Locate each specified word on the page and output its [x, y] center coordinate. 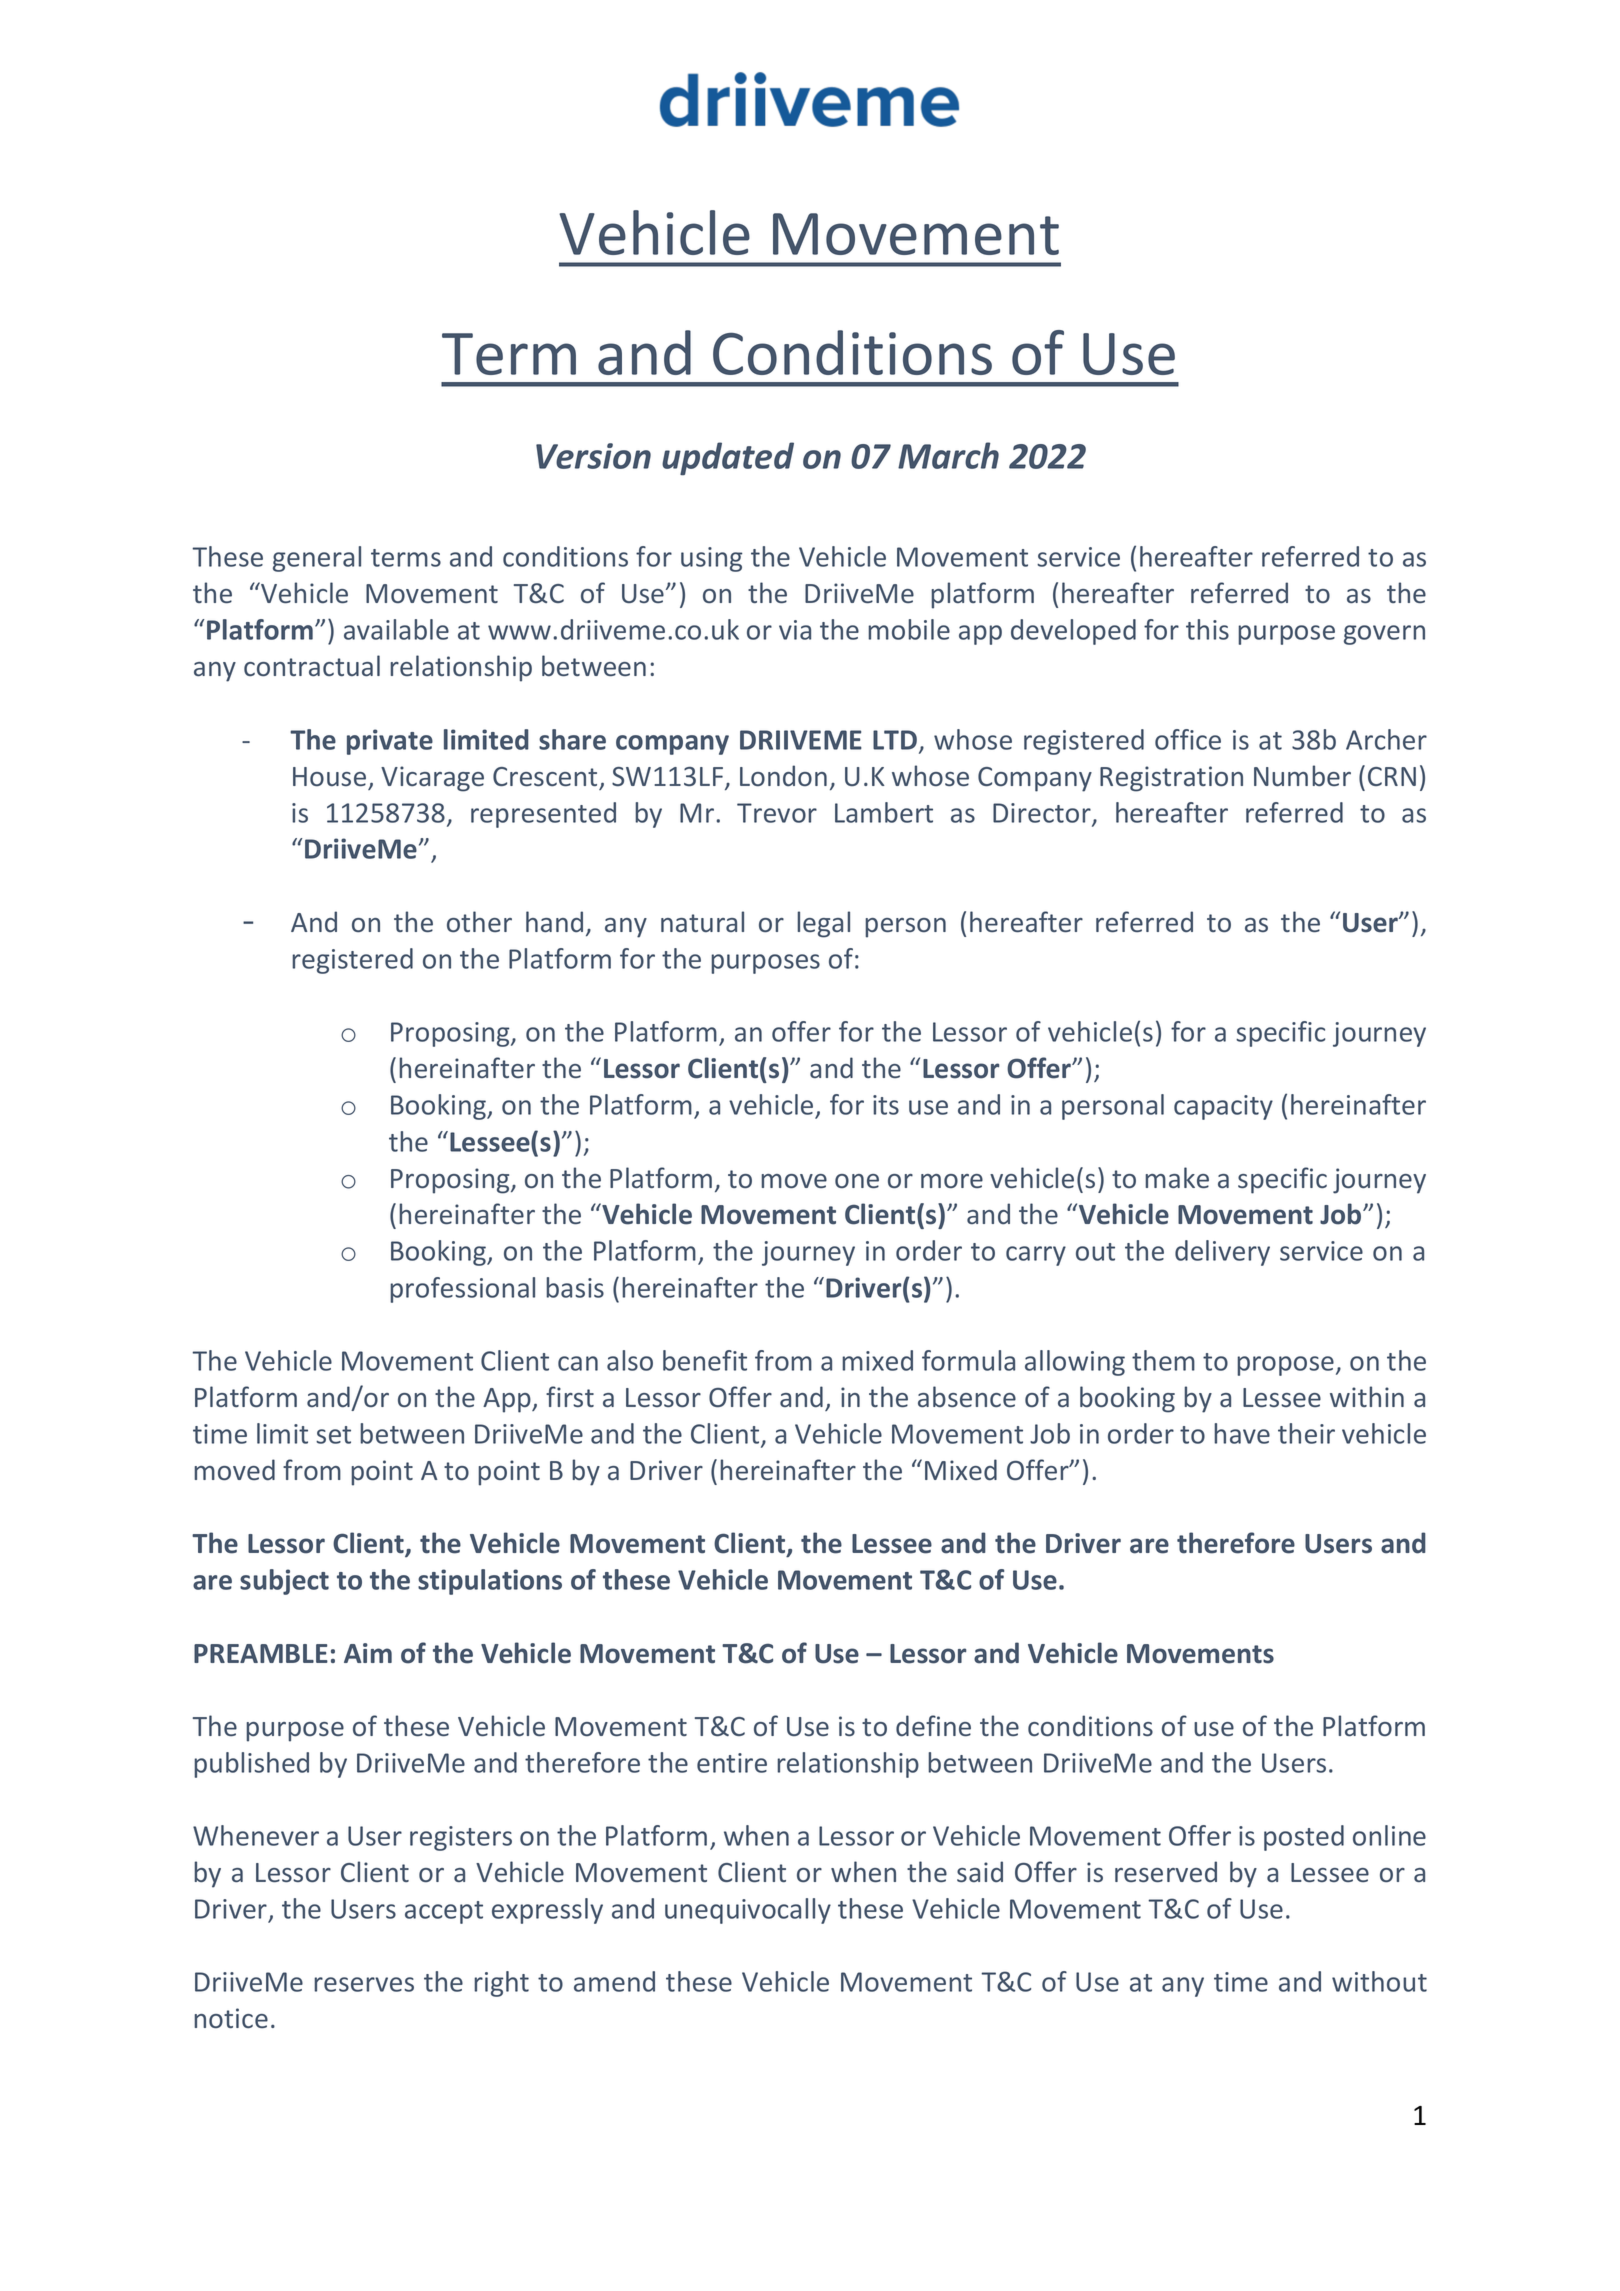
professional [462, 1290]
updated [728, 459]
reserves [364, 1984]
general [317, 559]
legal [823, 924]
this [1207, 629]
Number [1302, 776]
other [479, 921]
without [1379, 1981]
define [933, 1726]
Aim [368, 1653]
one [857, 1181]
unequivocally [748, 1911]
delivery [1222, 1253]
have [1242, 1433]
